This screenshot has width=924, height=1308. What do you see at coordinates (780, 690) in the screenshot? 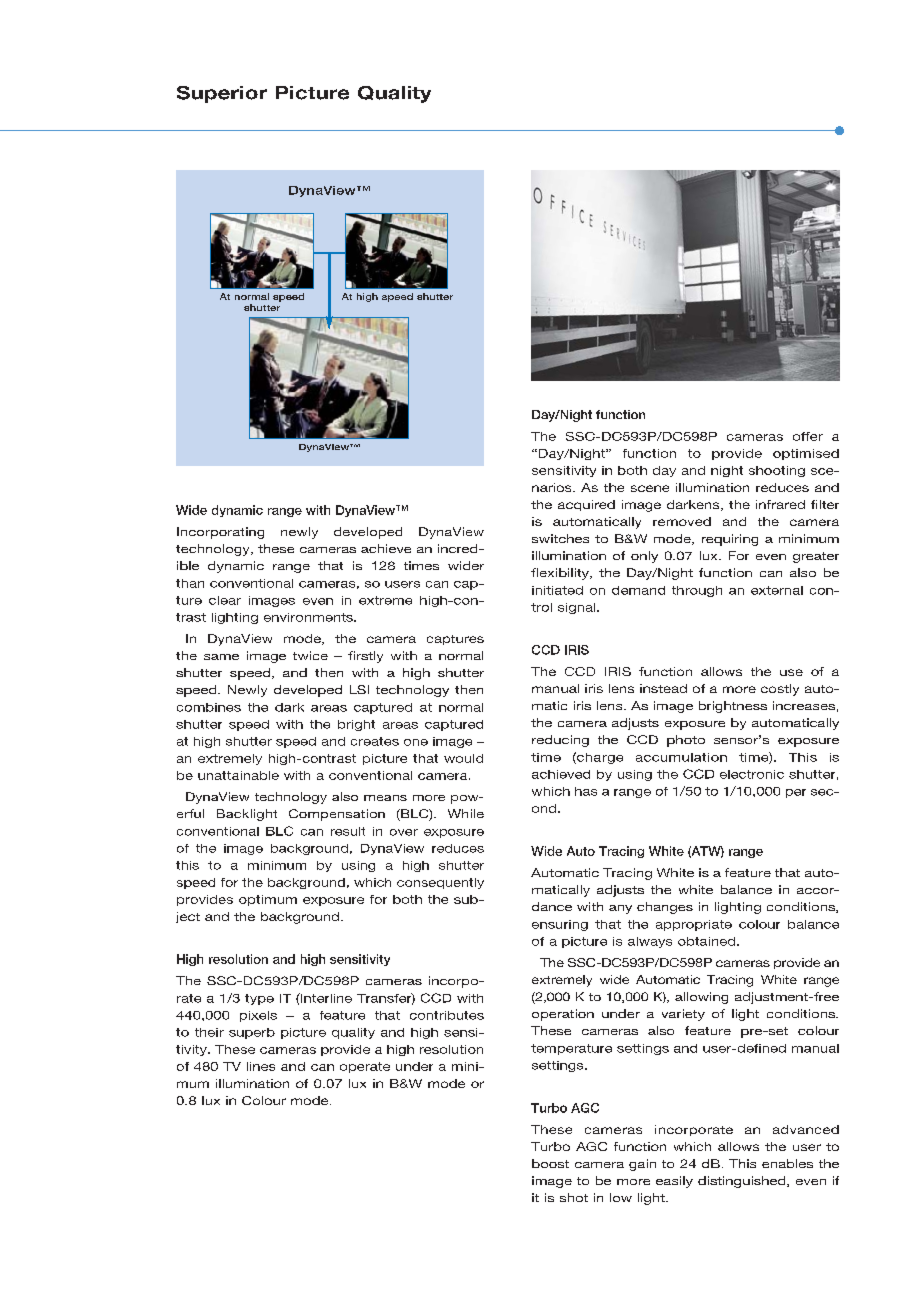
I see `costly` at bounding box center [780, 690].
